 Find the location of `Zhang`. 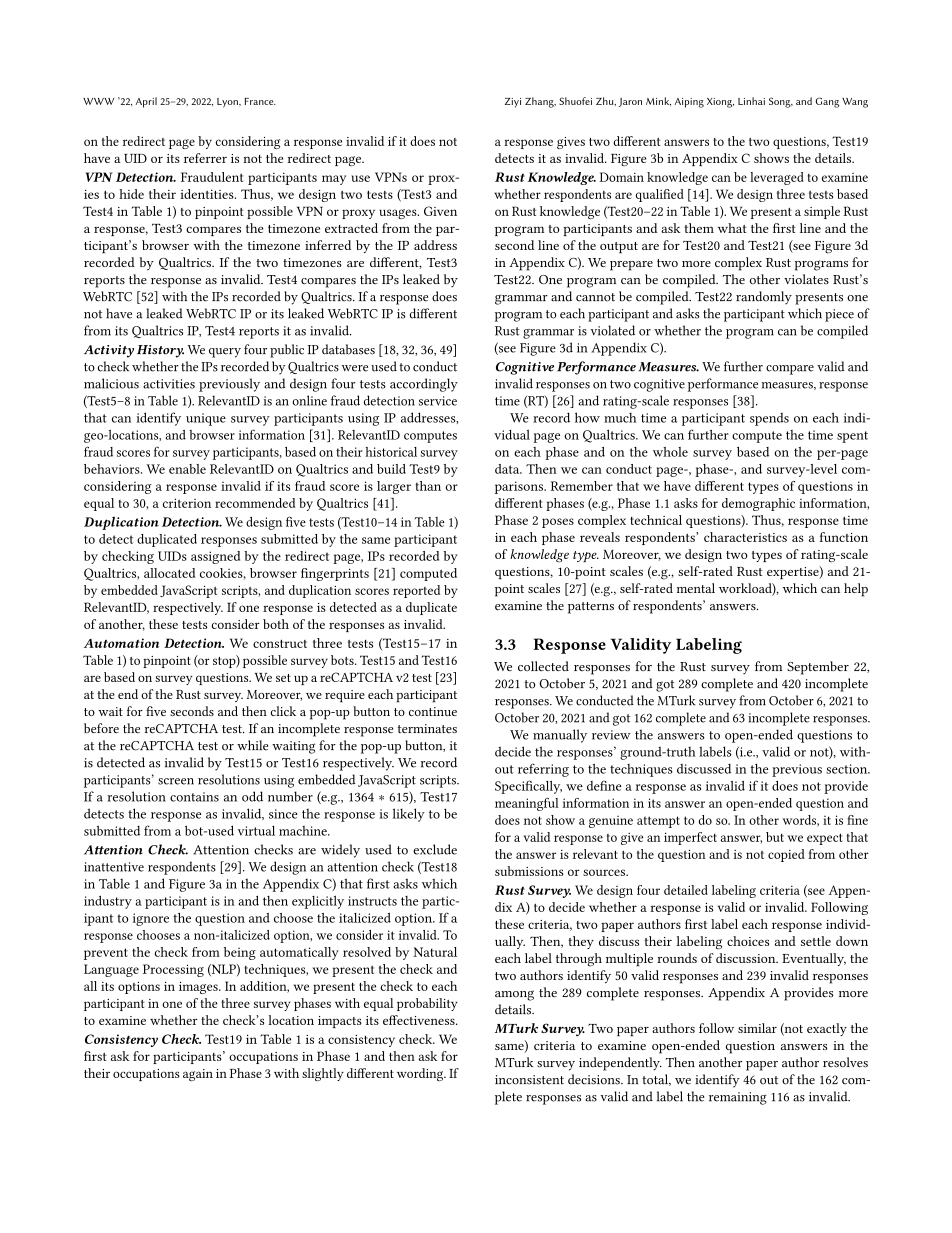

Zhang is located at coordinates (540, 102).
